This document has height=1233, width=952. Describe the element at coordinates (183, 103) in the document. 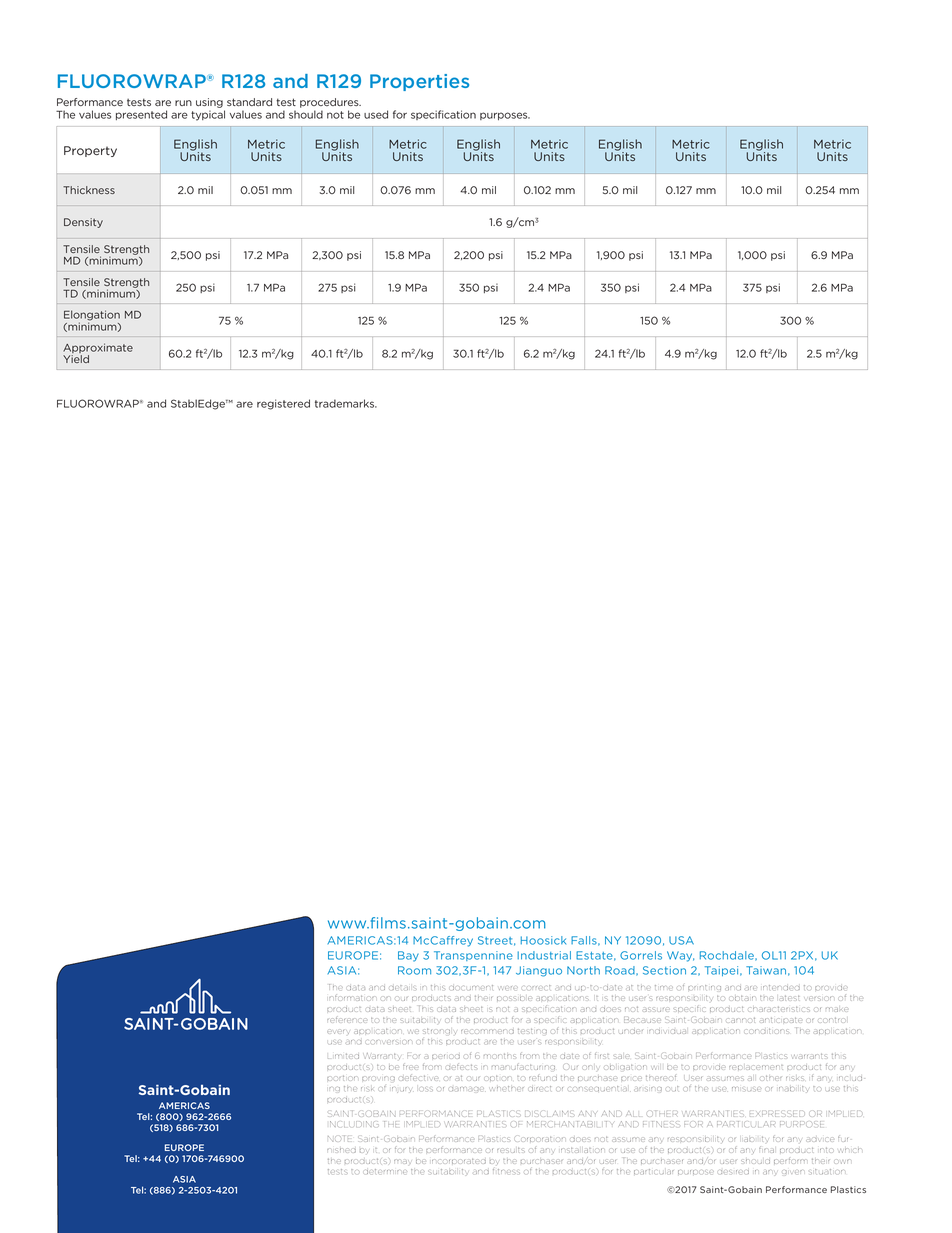

I see `run` at that location.
